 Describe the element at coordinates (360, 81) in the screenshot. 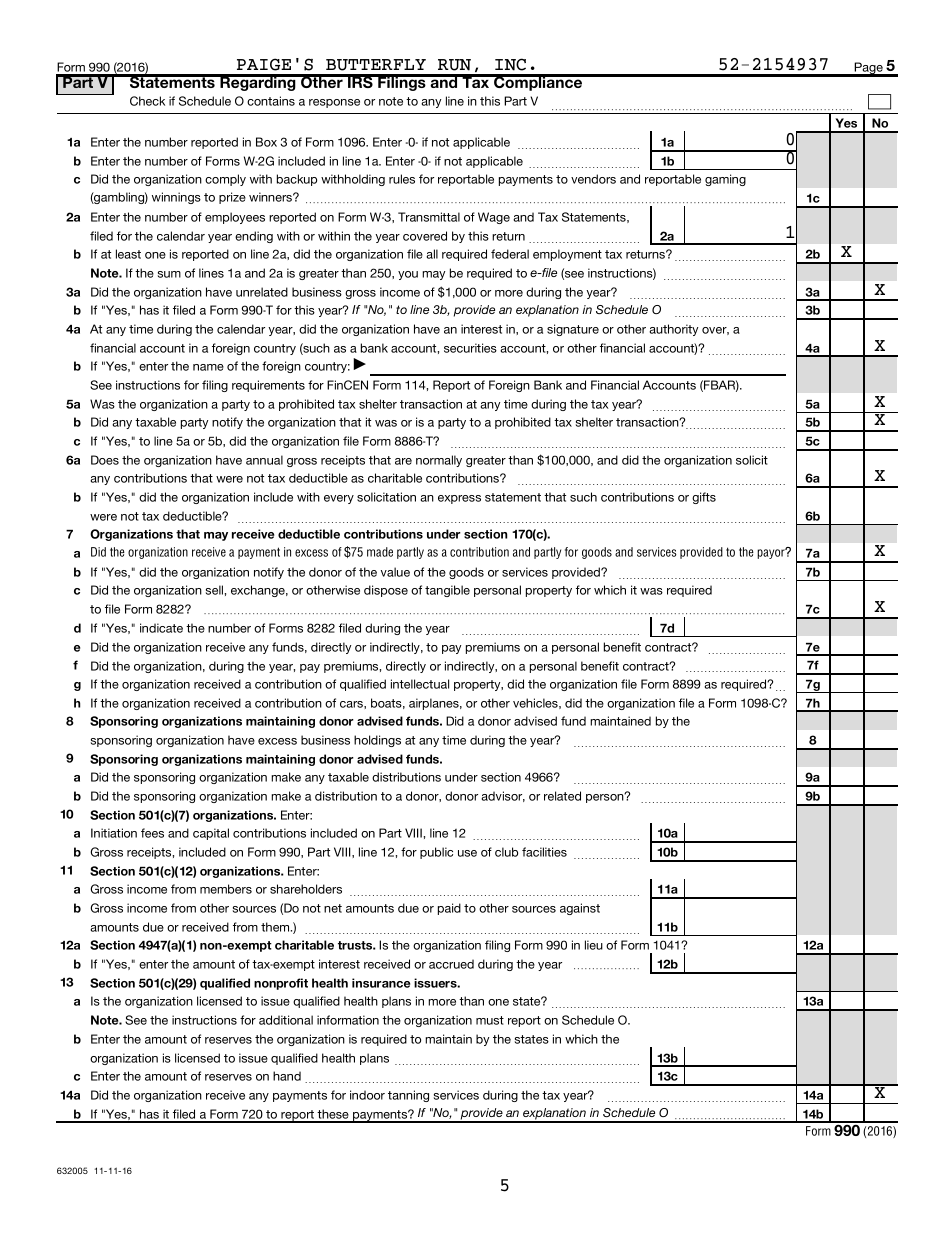

I see `IRS` at that location.
